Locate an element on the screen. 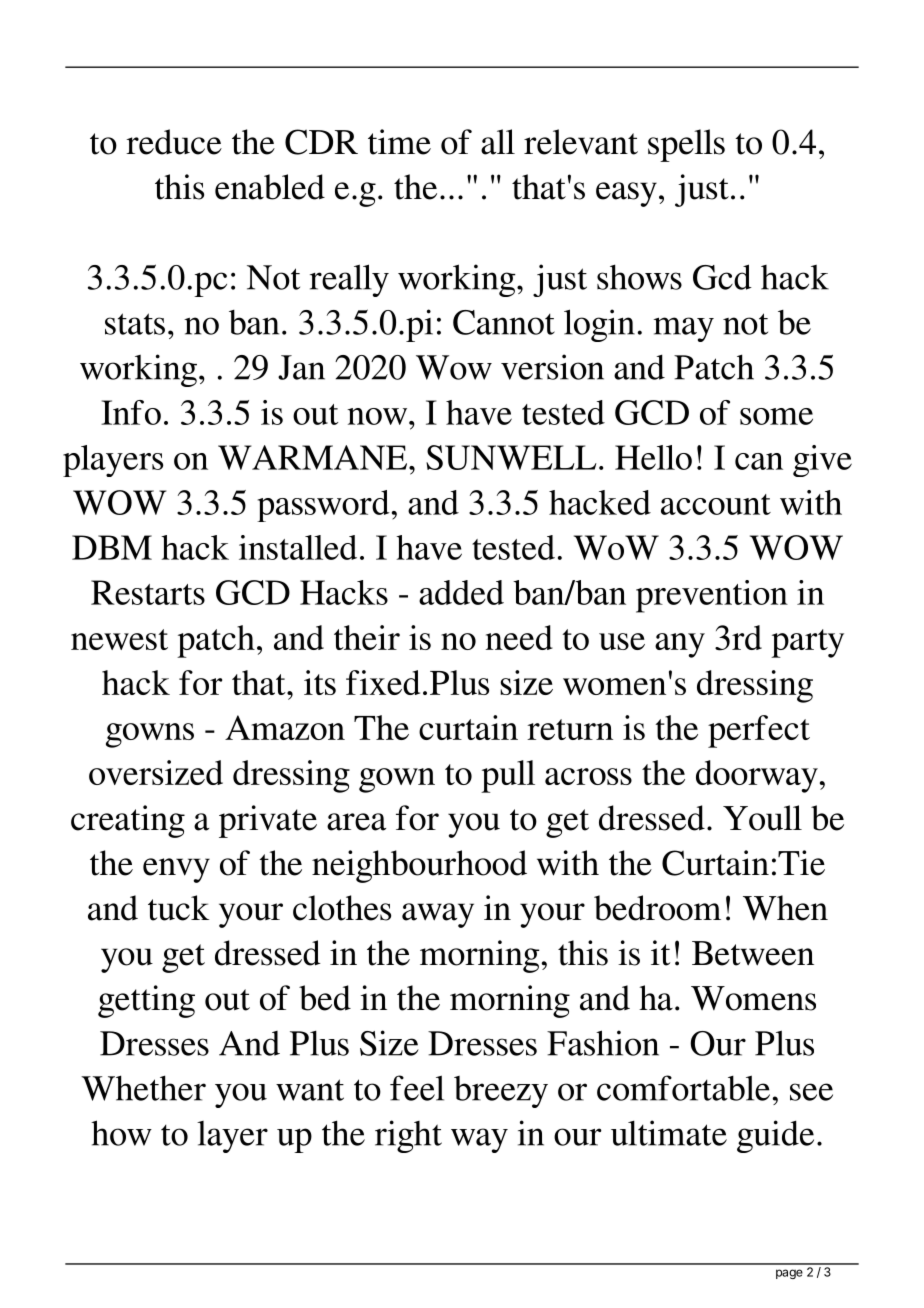 The height and width of the screenshot is (1308, 924). Whether is located at coordinates (143, 1088).
